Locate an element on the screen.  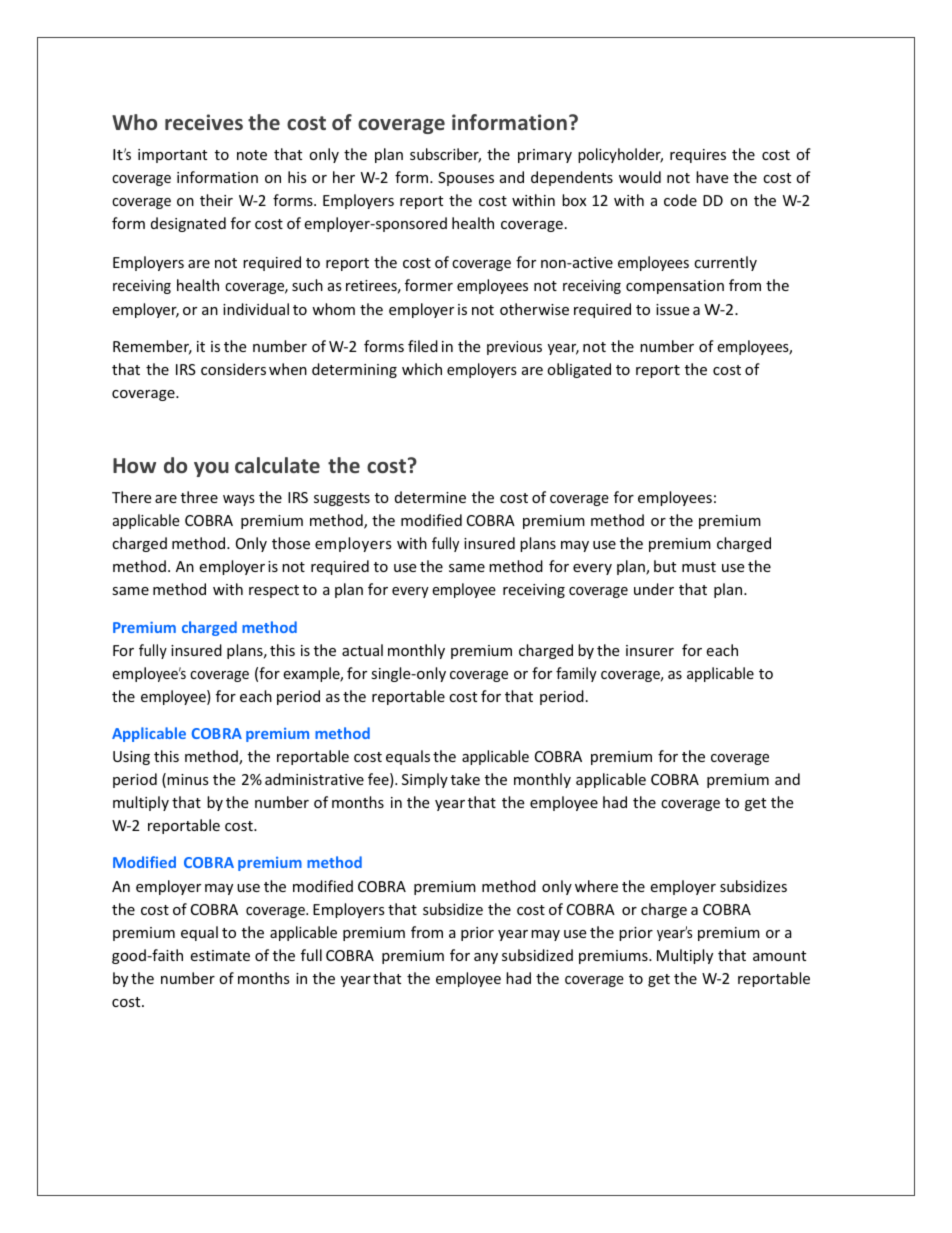
insurer is located at coordinates (650, 650).
